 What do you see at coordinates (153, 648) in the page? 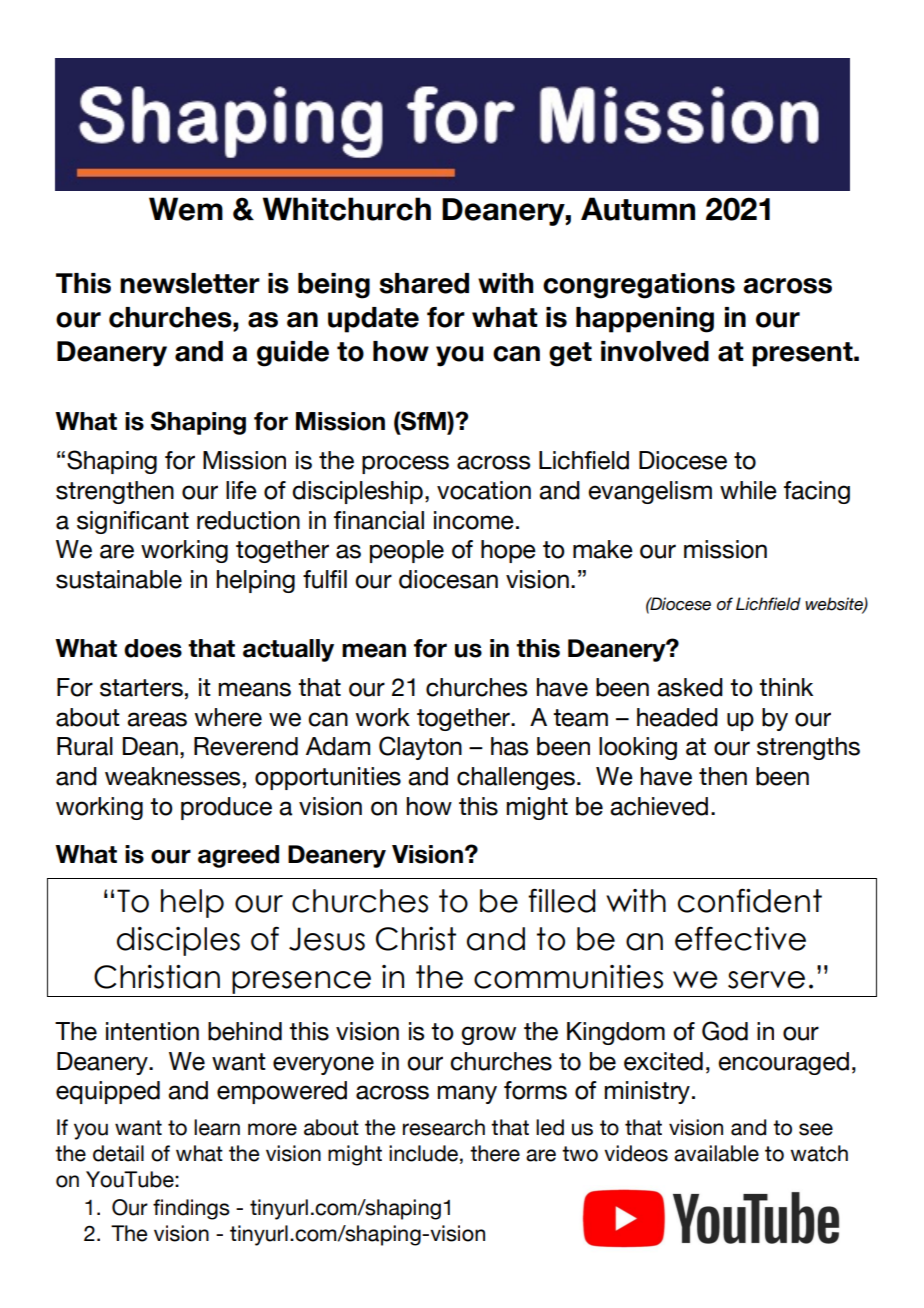
I see `does` at bounding box center [153, 648].
